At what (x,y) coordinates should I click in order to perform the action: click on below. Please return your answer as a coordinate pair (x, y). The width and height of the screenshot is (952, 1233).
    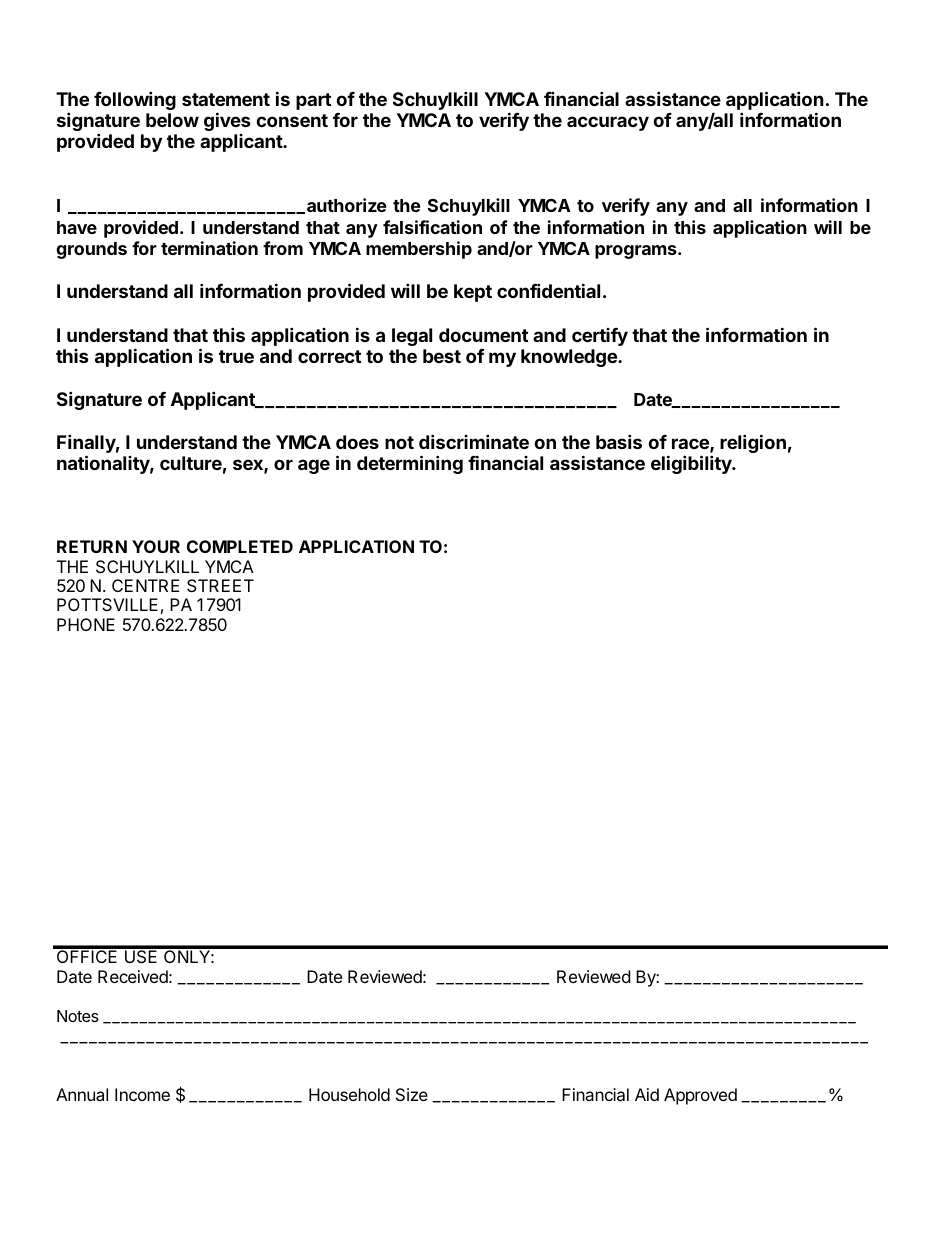
    Looking at the image, I should click on (172, 120).
